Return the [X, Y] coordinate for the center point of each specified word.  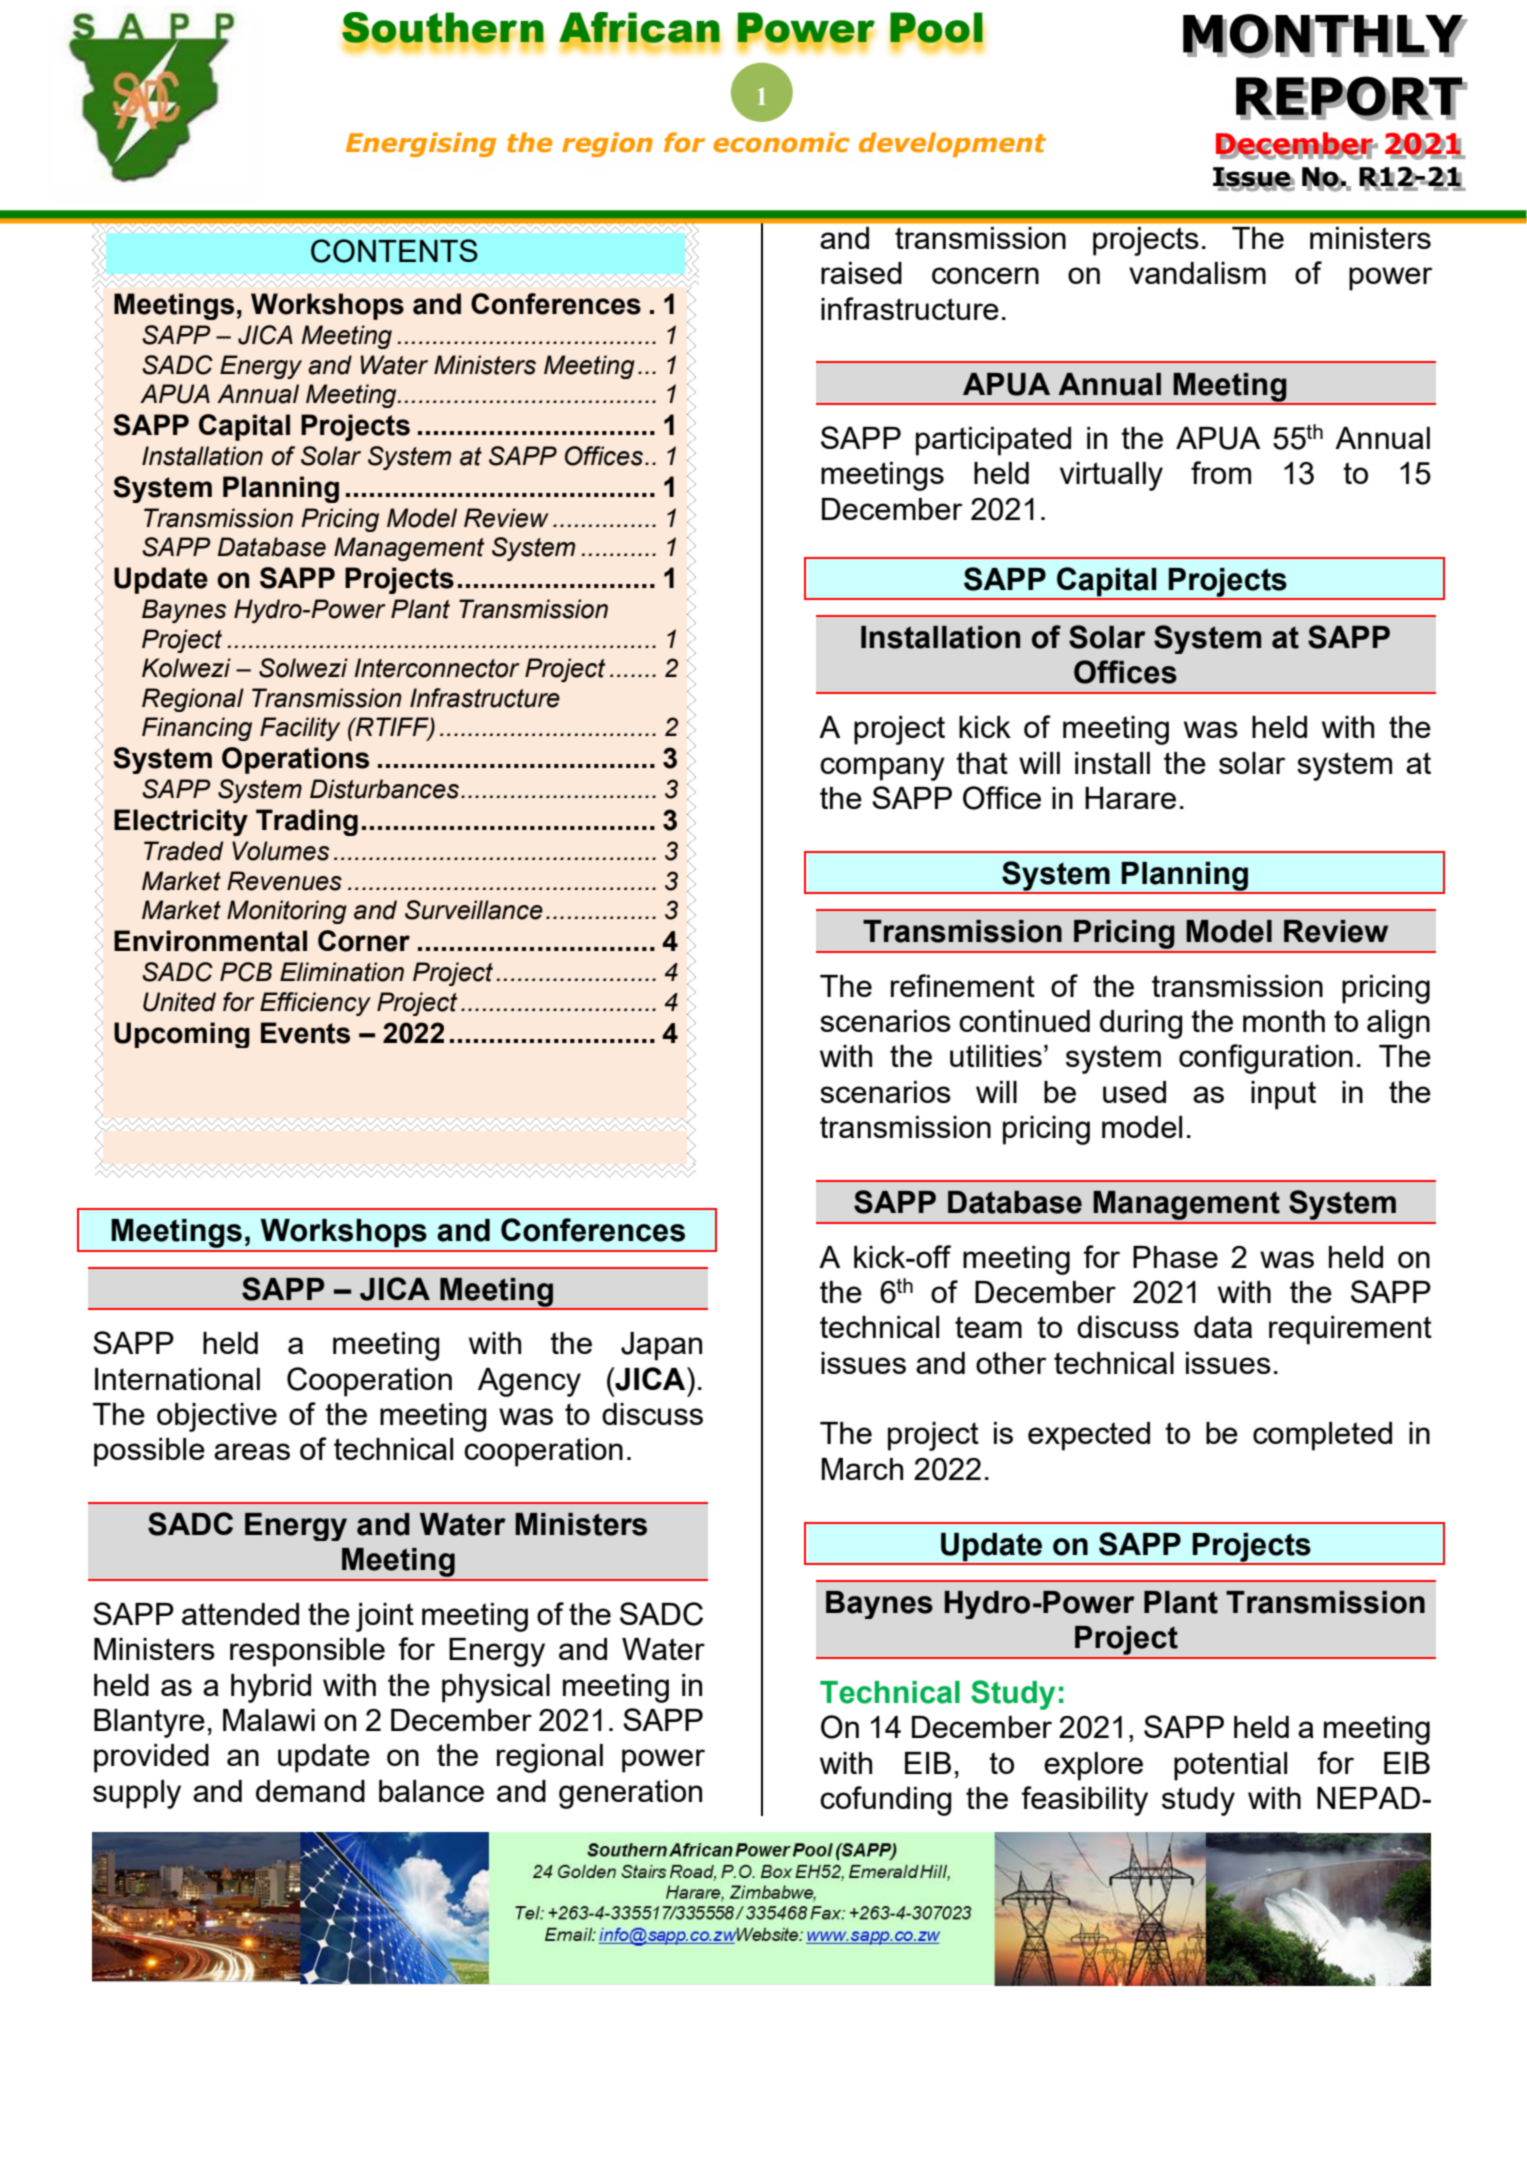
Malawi [269, 1720]
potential [1230, 1766]
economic [781, 142]
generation [630, 1794]
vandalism [1197, 273]
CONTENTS [394, 251]
